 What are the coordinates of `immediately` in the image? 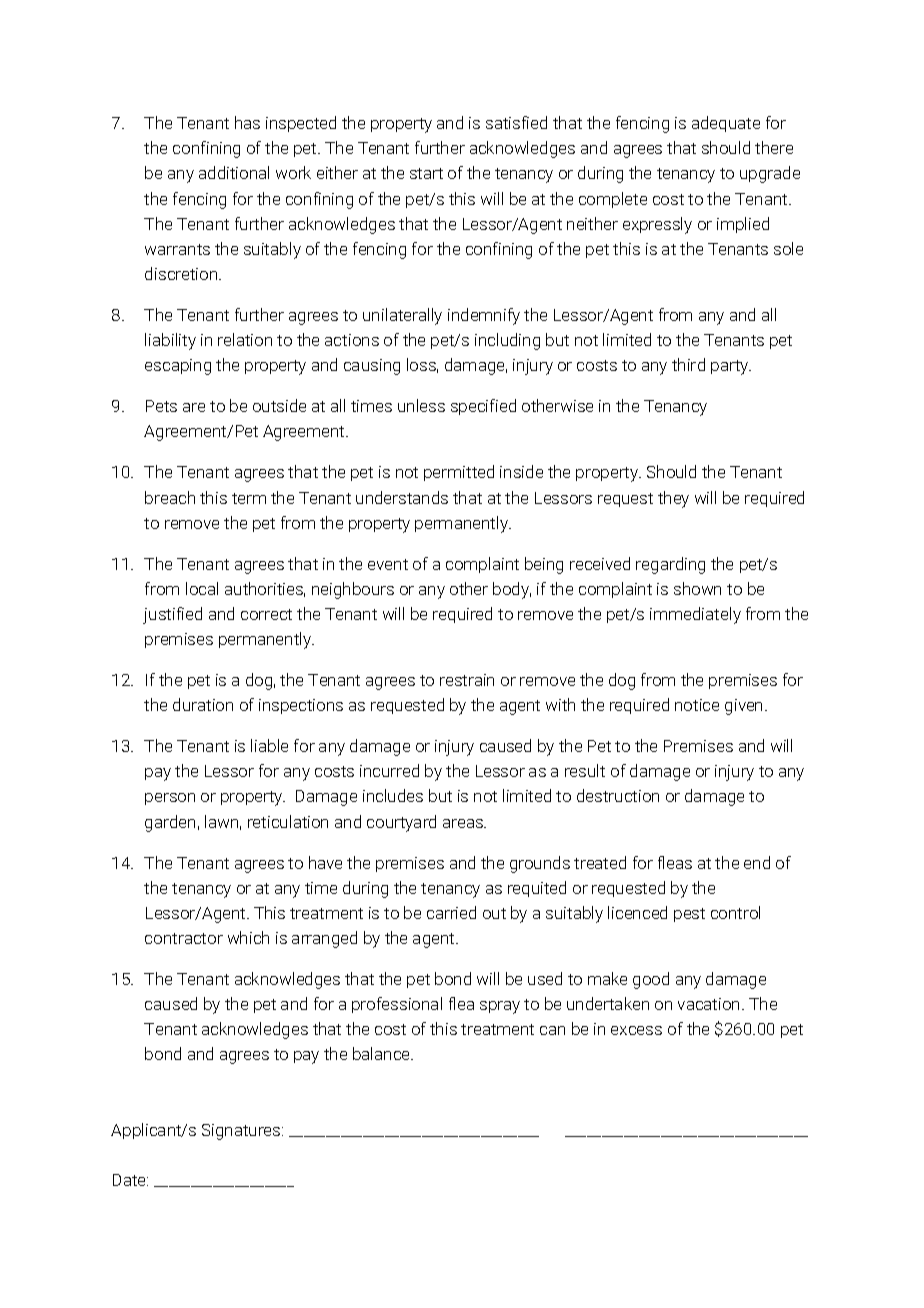 It's located at (695, 615).
